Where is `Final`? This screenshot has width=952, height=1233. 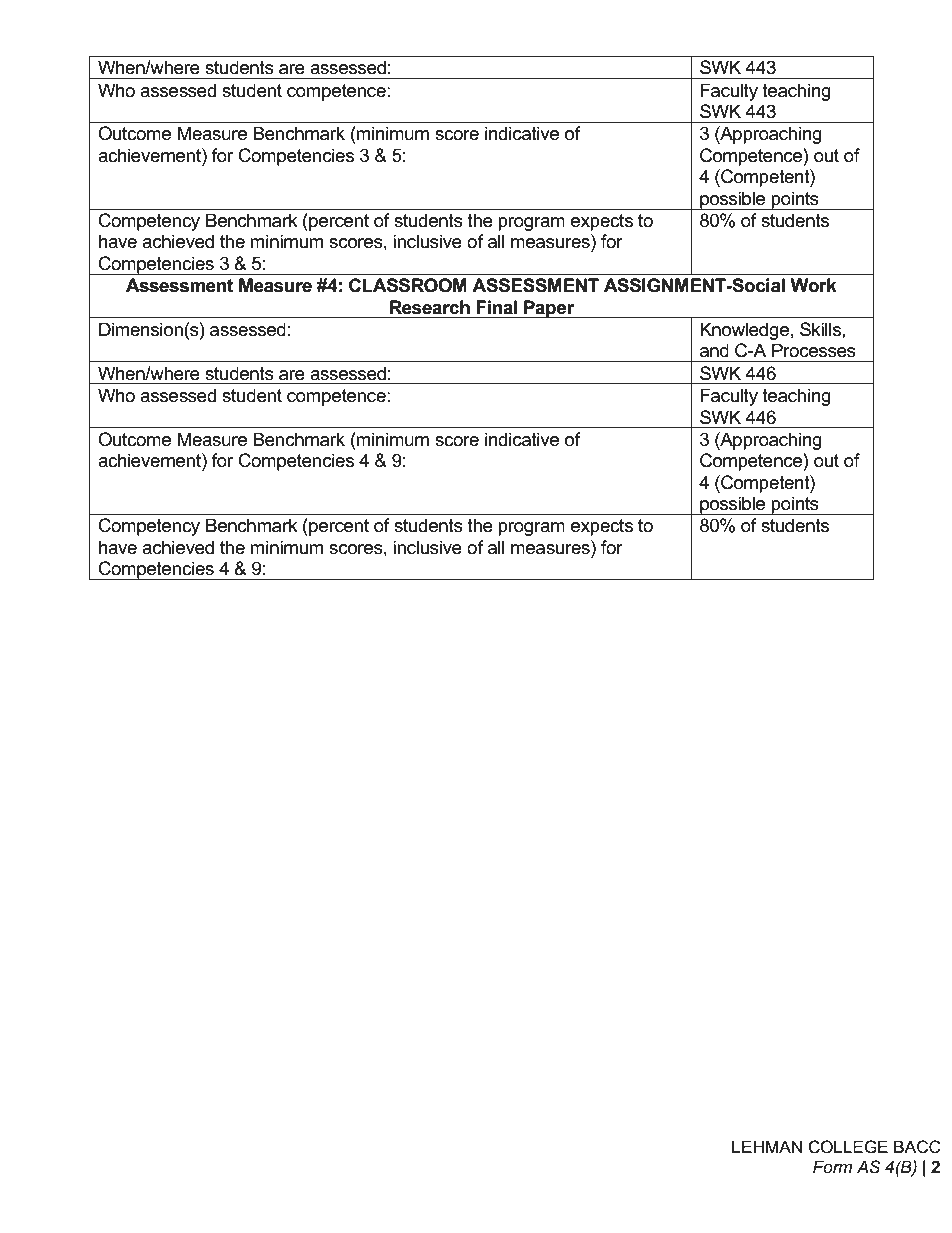
Final is located at coordinates (496, 307).
